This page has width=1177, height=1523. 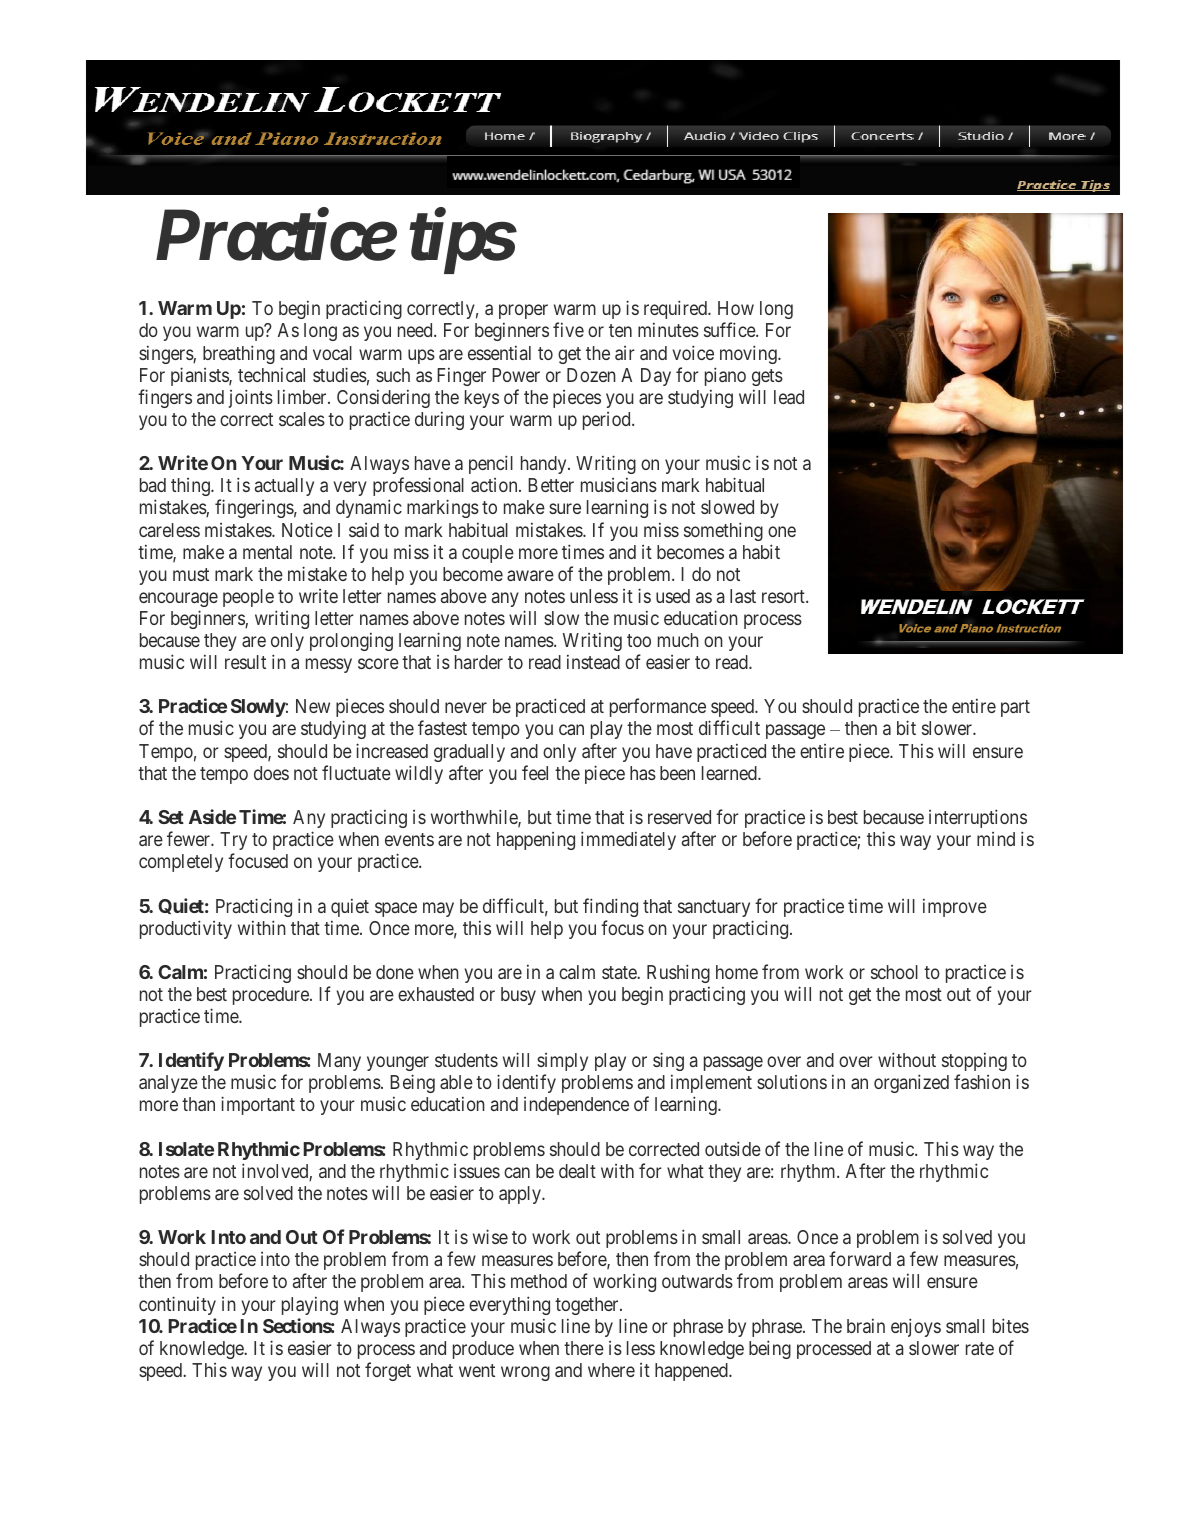 What do you see at coordinates (245, 662) in the page?
I see `result` at bounding box center [245, 662].
